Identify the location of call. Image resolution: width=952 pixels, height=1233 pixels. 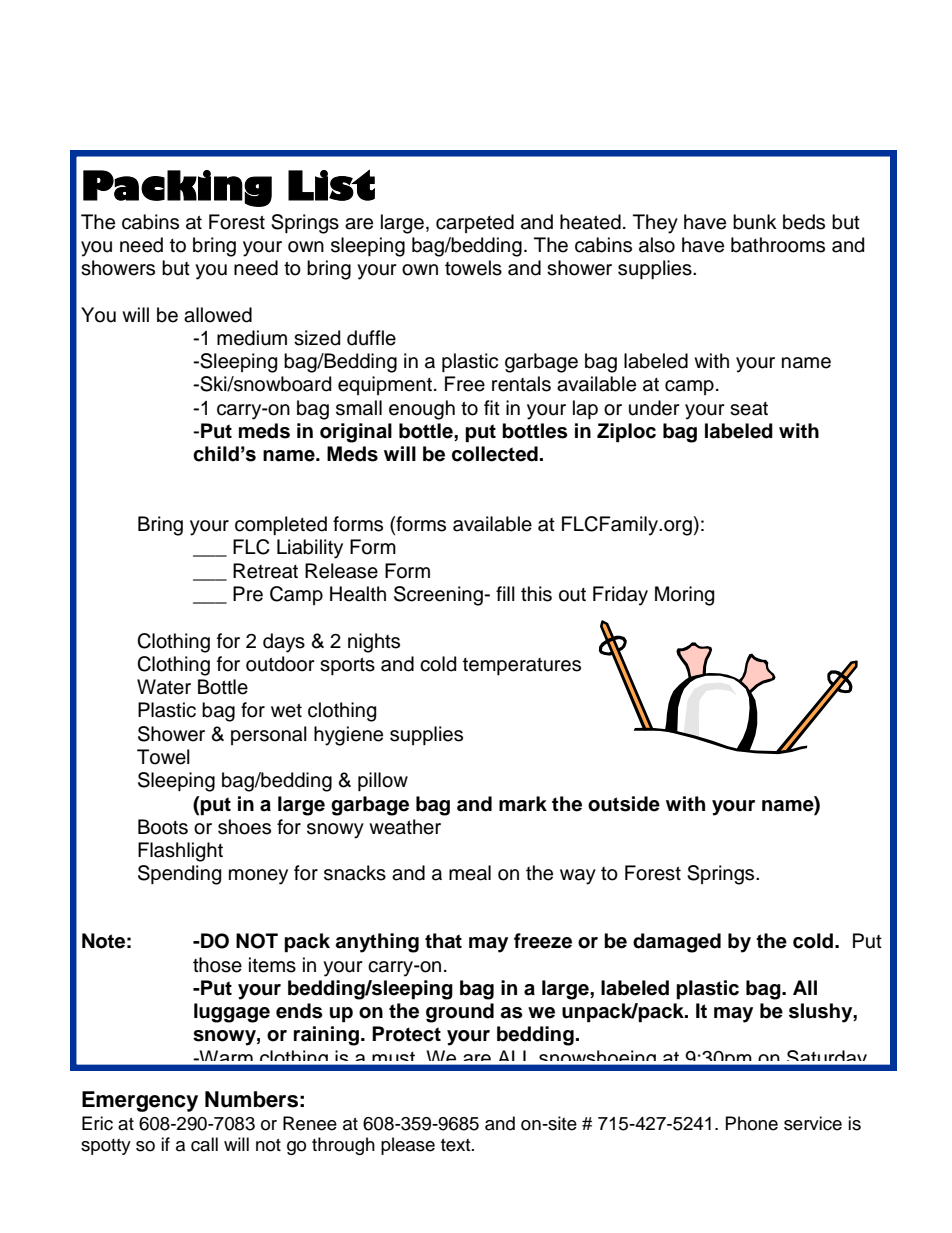
(204, 1144).
